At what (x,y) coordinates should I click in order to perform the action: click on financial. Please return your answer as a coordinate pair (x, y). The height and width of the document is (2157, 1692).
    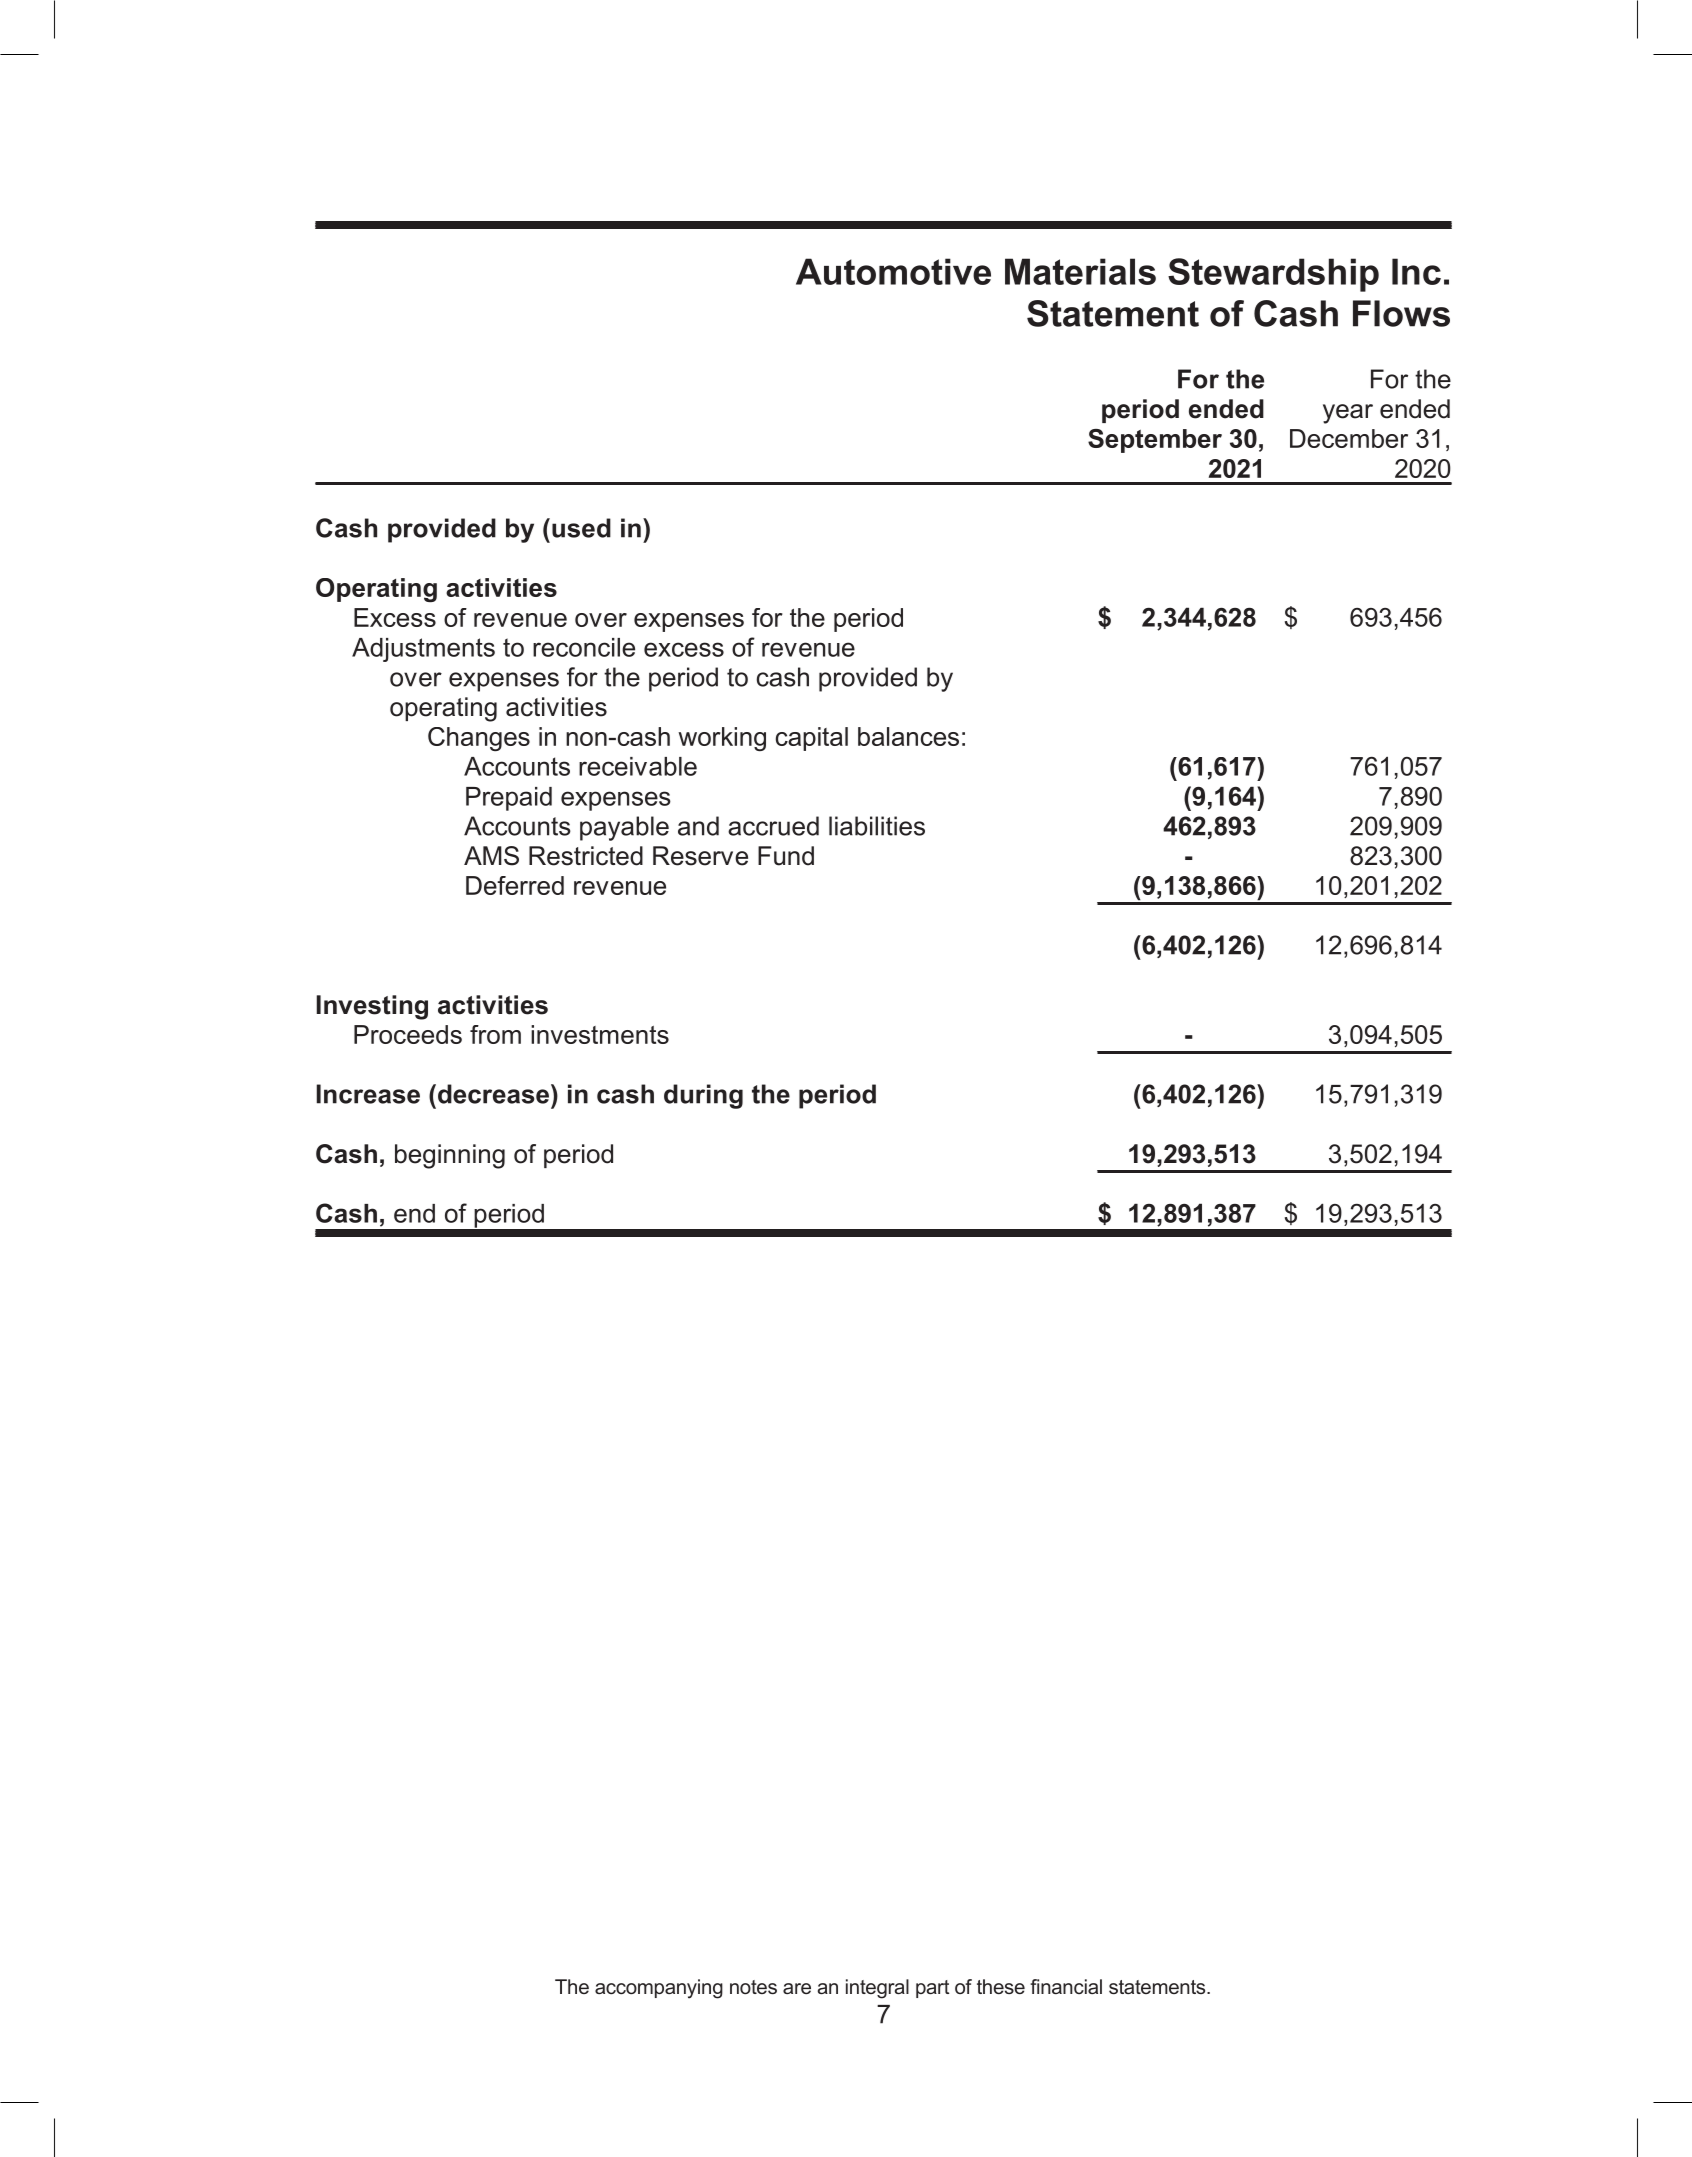
    Looking at the image, I should click on (1066, 1986).
